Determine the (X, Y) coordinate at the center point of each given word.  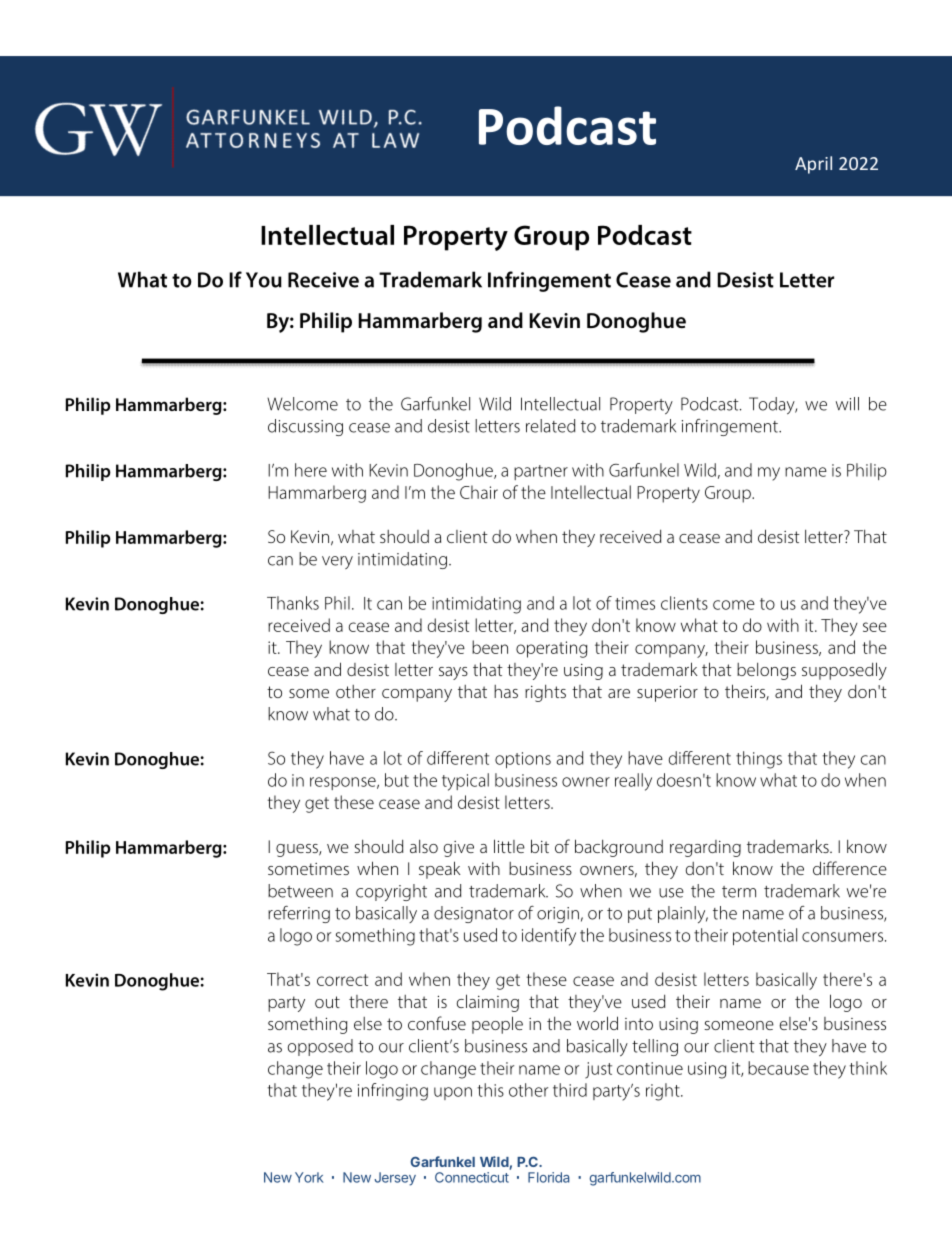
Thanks (293, 603)
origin (558, 915)
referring (299, 914)
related (550, 426)
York (309, 1177)
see (875, 627)
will (847, 404)
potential (765, 936)
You (264, 280)
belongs (766, 671)
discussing (305, 427)
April (813, 165)
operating (552, 649)
